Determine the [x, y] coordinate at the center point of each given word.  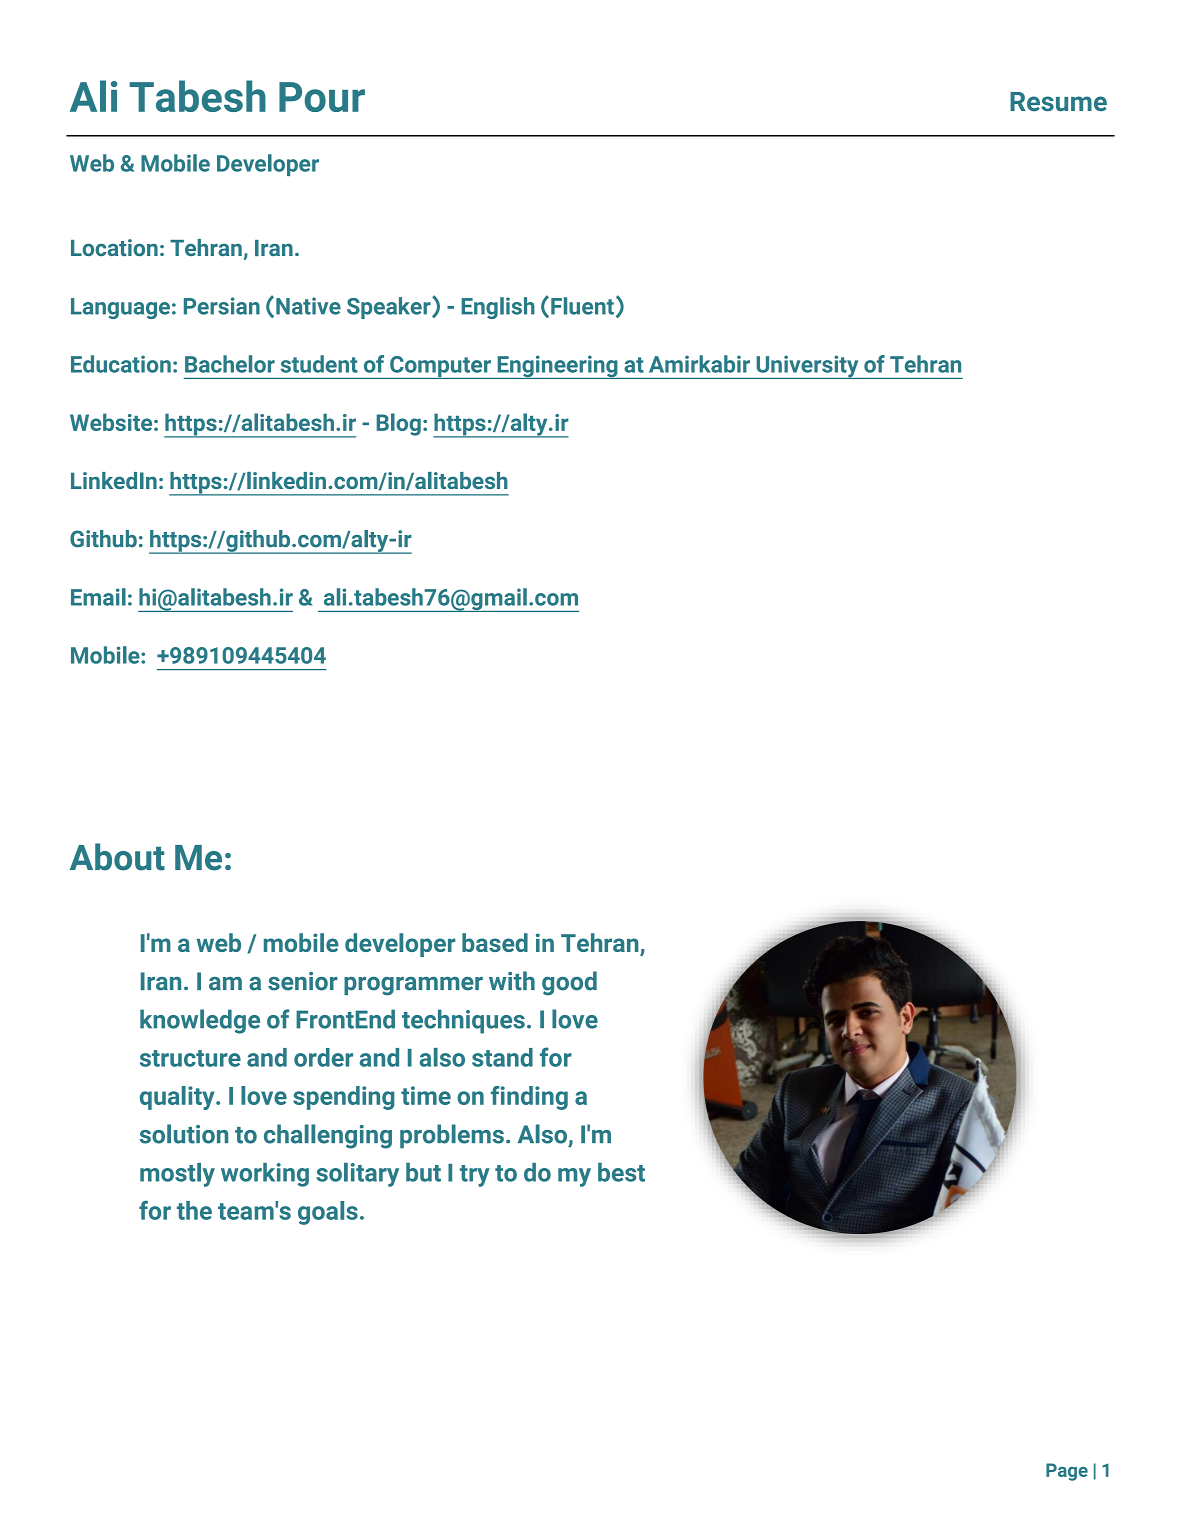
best [621, 1172]
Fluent [582, 306]
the [194, 1210]
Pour [322, 97]
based [495, 942]
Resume [1058, 101]
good [569, 983]
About [117, 857]
